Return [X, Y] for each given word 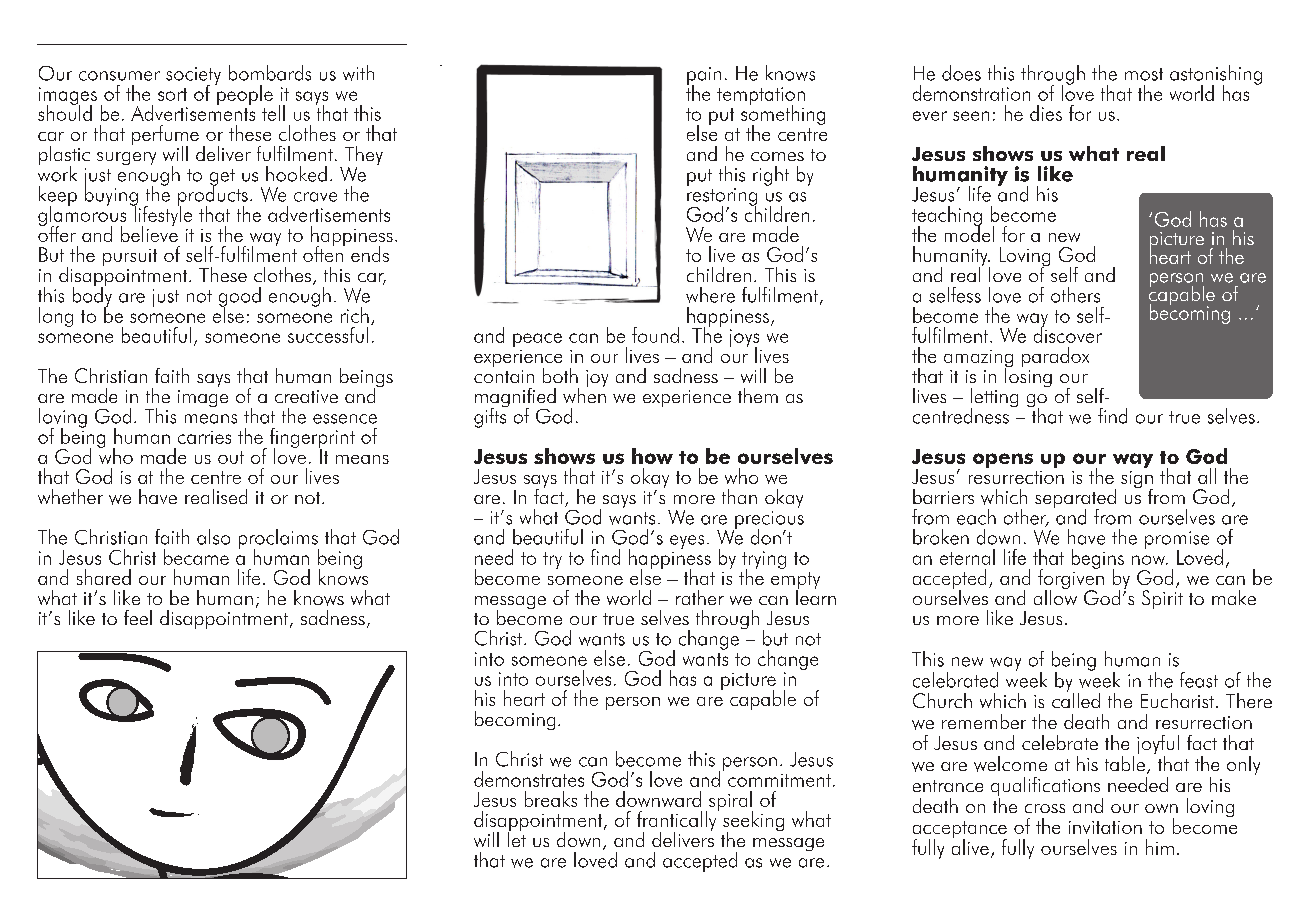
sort [172, 94]
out [231, 457]
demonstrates [529, 779]
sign [1137, 481]
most [1144, 74]
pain [704, 77]
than [739, 496]
